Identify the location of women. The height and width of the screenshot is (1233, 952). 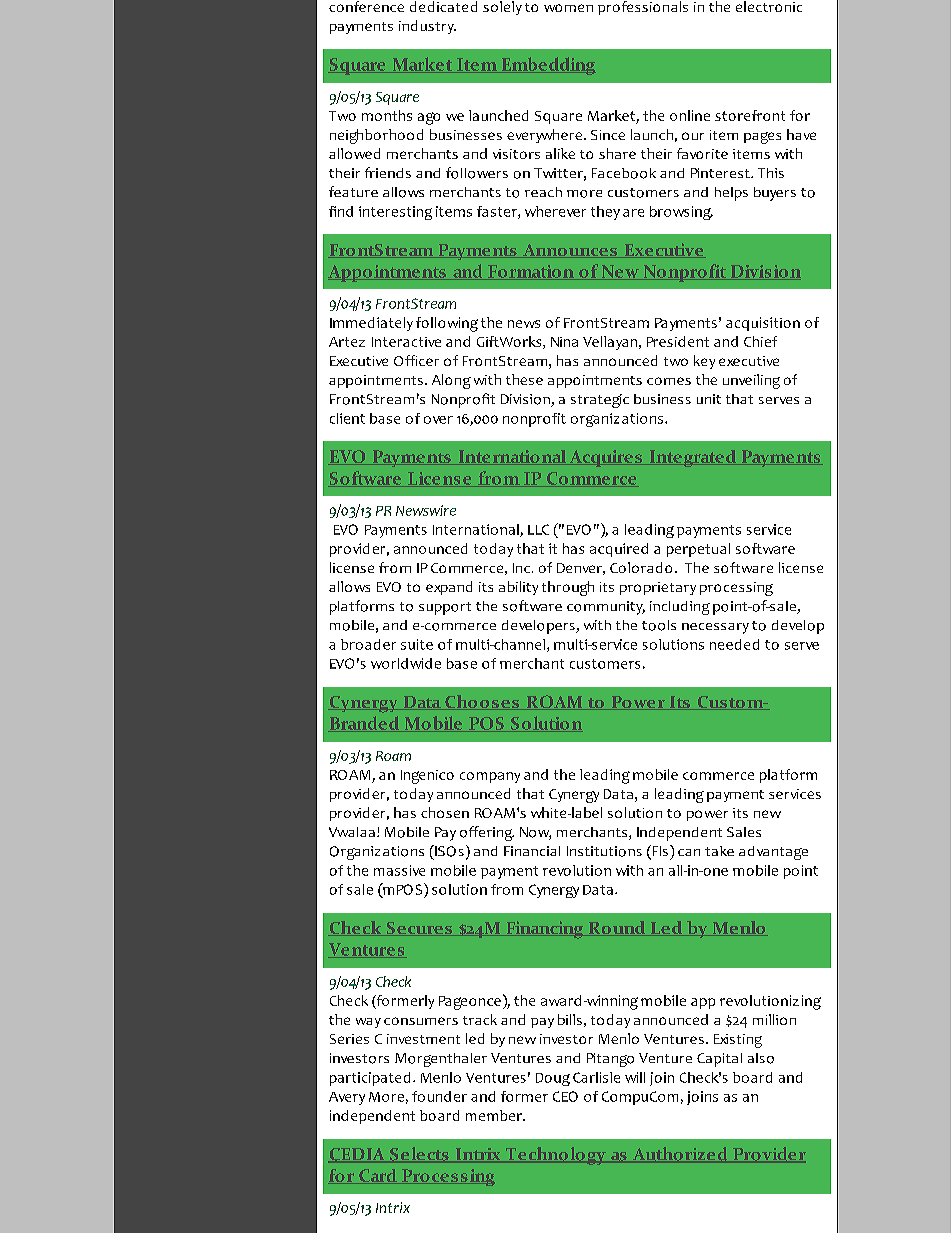
(568, 8).
